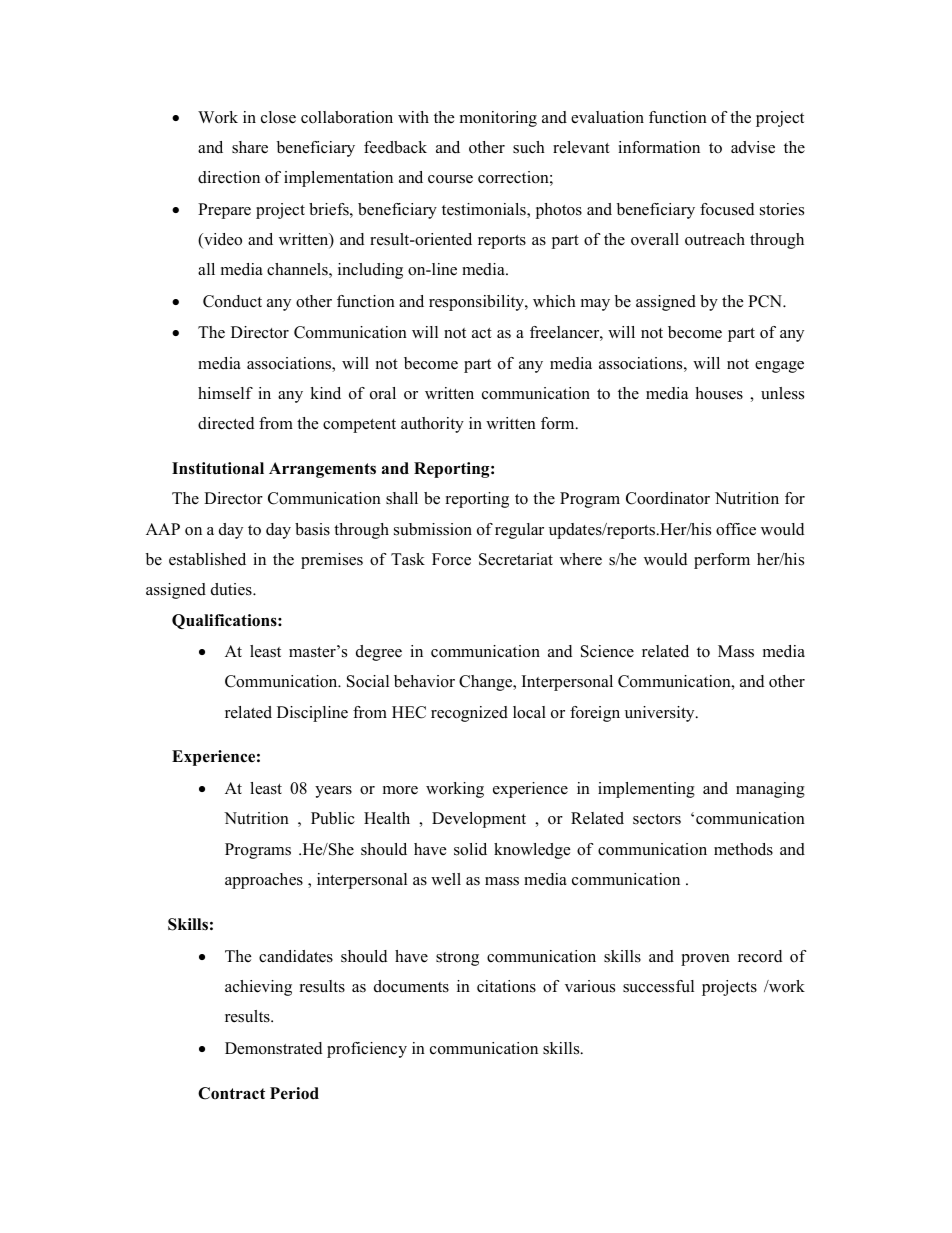  I want to click on citations, so click(506, 986).
